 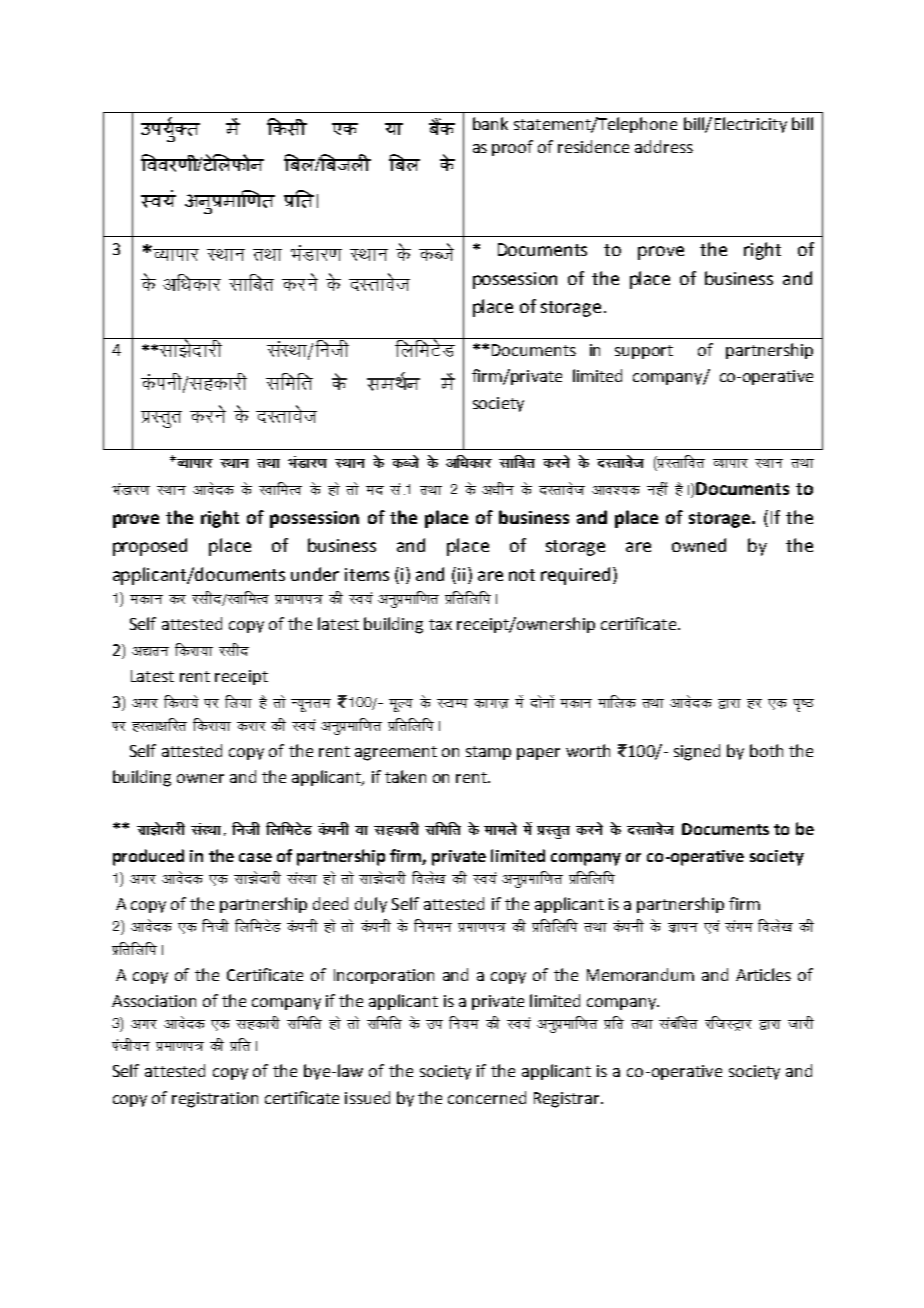 I want to click on proposed, so click(x=150, y=547).
